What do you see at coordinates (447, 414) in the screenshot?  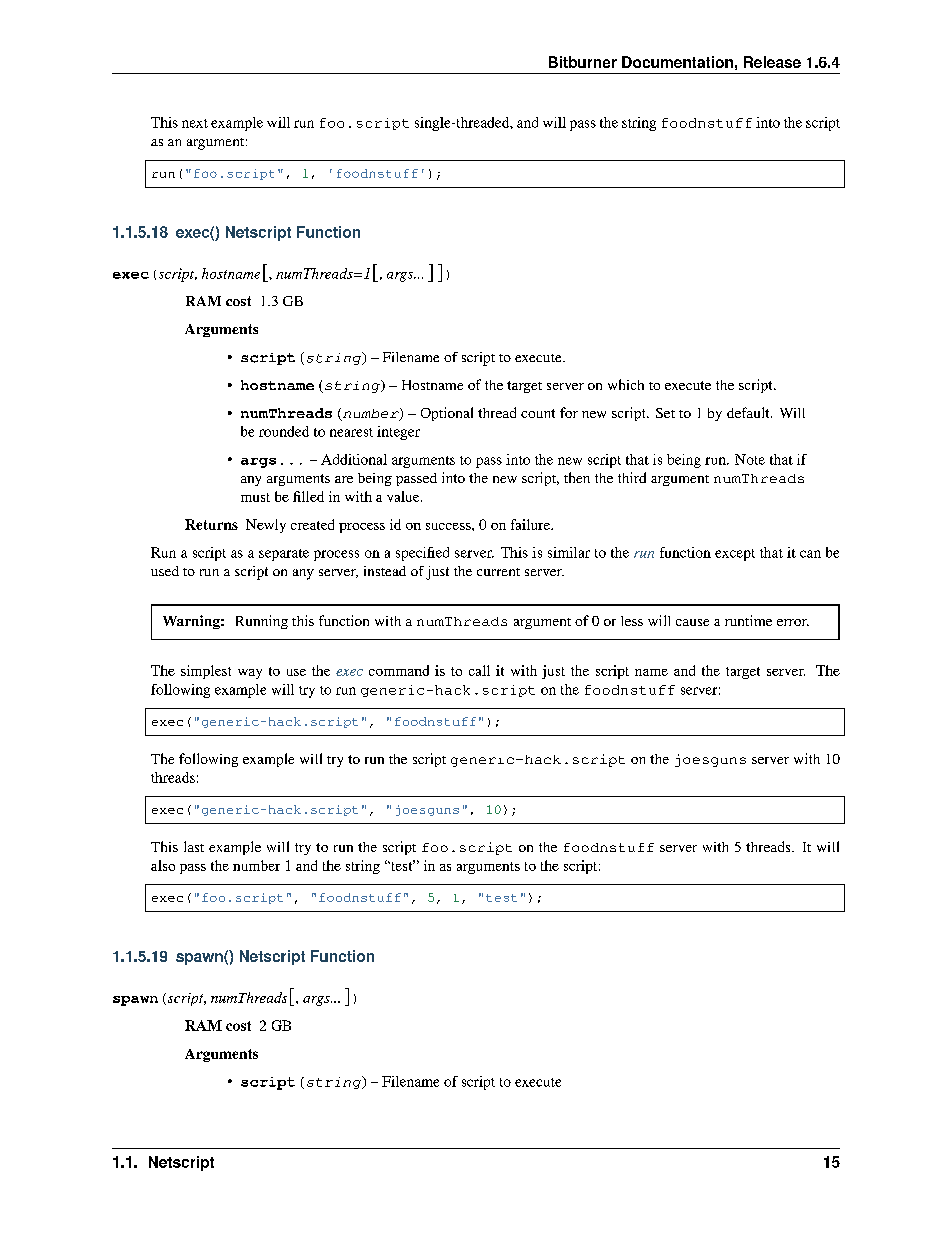 I see `Optional` at bounding box center [447, 414].
